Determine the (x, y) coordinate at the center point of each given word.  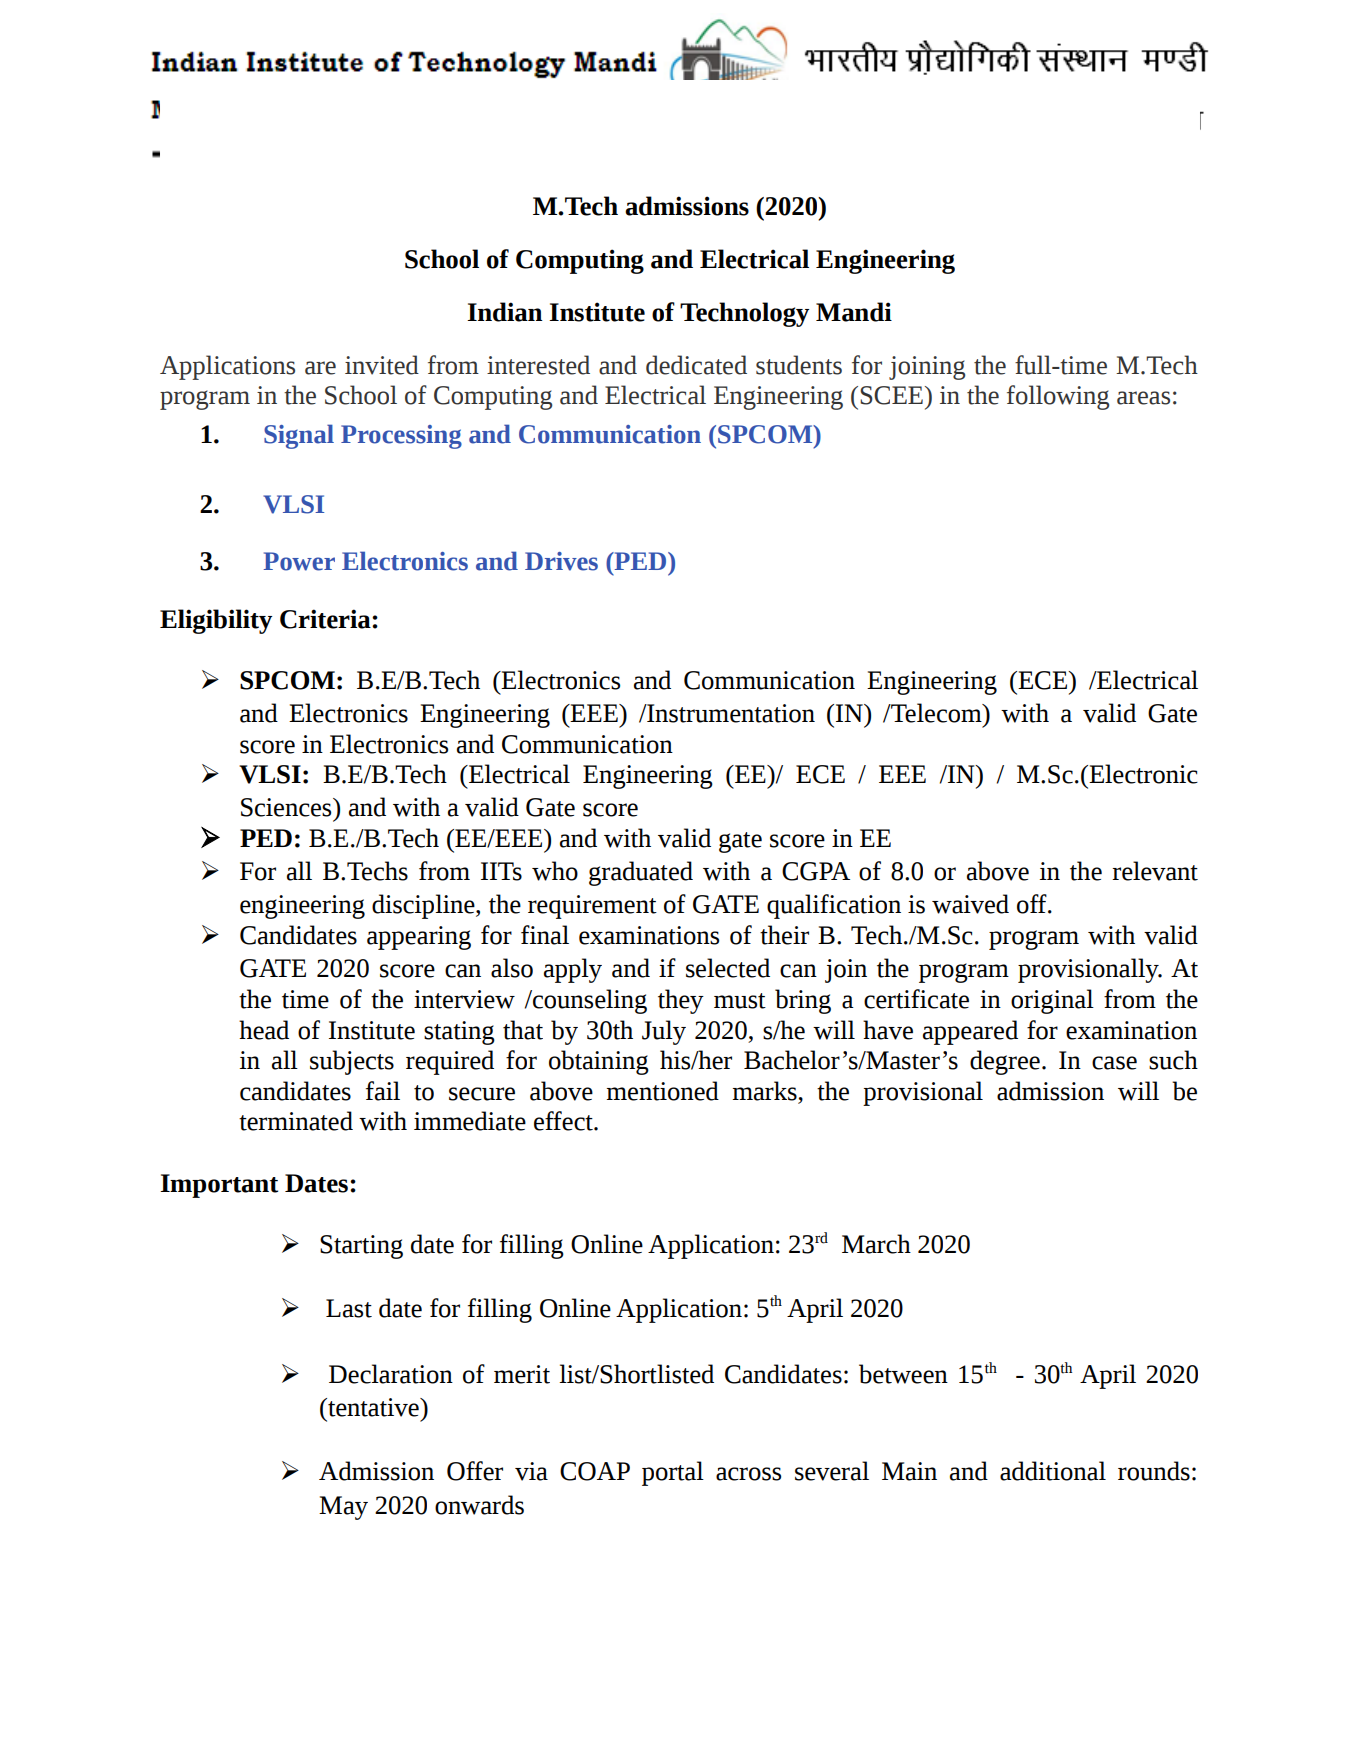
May (343, 1508)
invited (382, 365)
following (1058, 397)
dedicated (696, 365)
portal (673, 1473)
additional (1053, 1471)
